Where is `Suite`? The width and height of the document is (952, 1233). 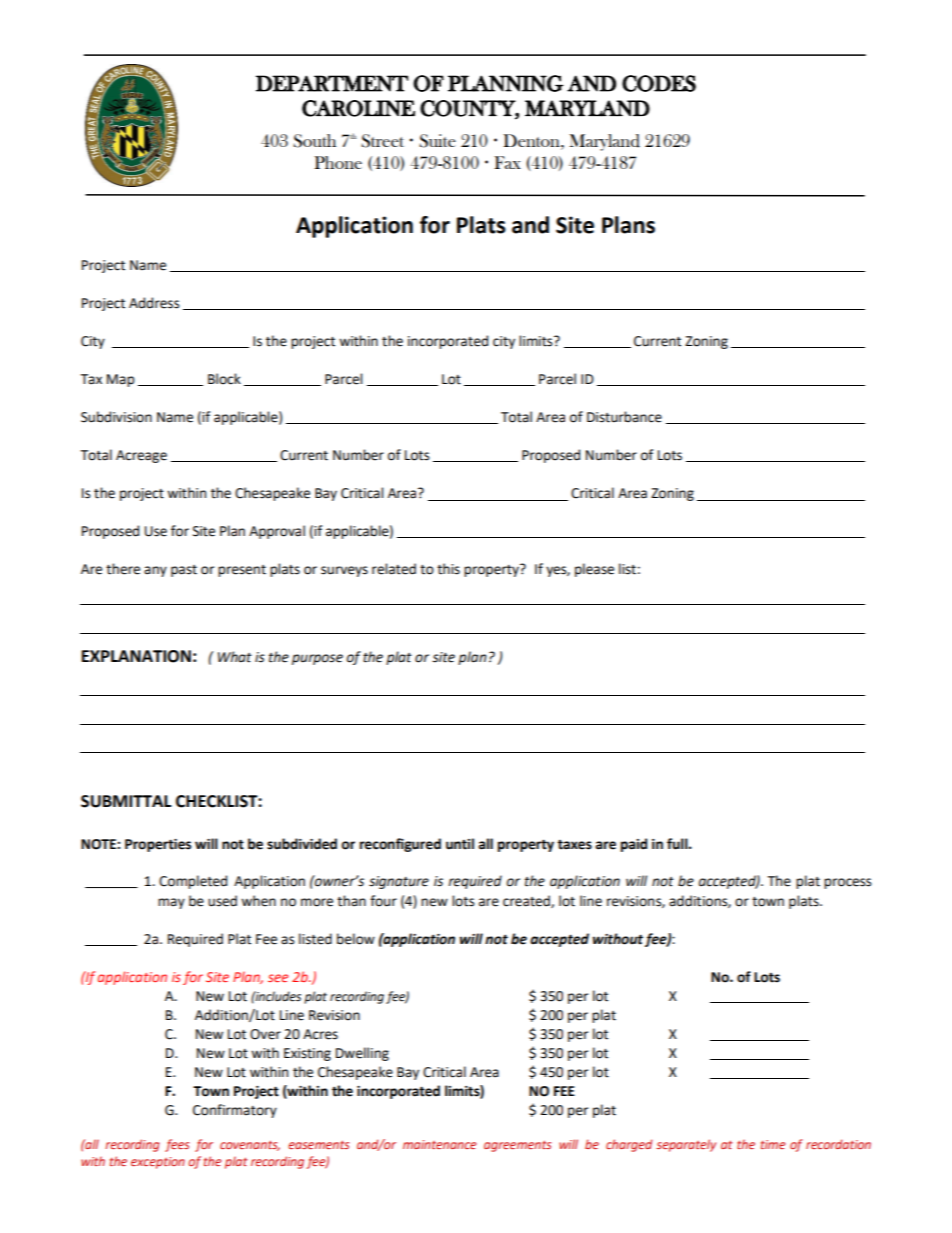 Suite is located at coordinates (437, 141).
